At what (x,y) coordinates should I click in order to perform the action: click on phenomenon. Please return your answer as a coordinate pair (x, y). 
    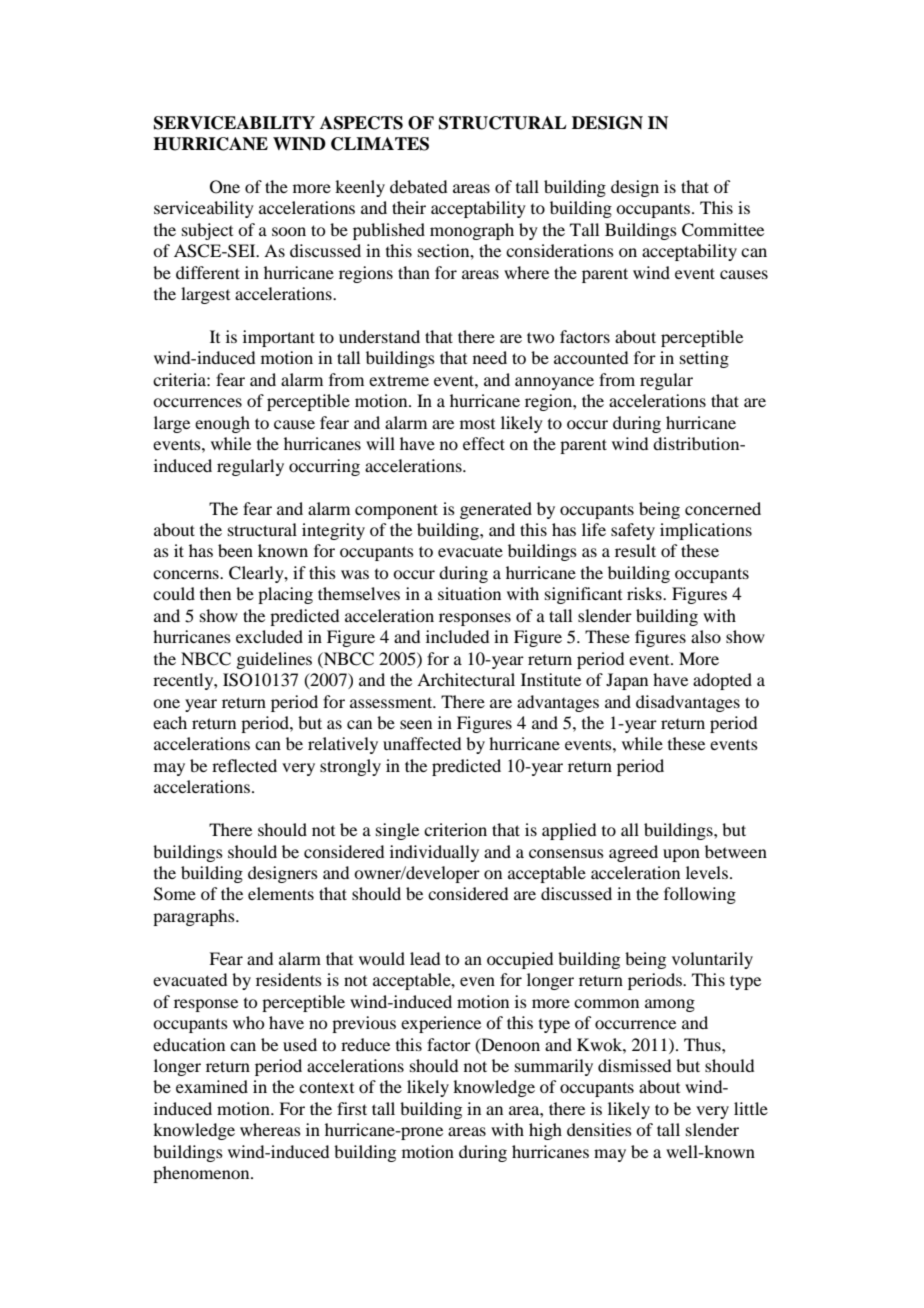
    Looking at the image, I should click on (202, 1174).
